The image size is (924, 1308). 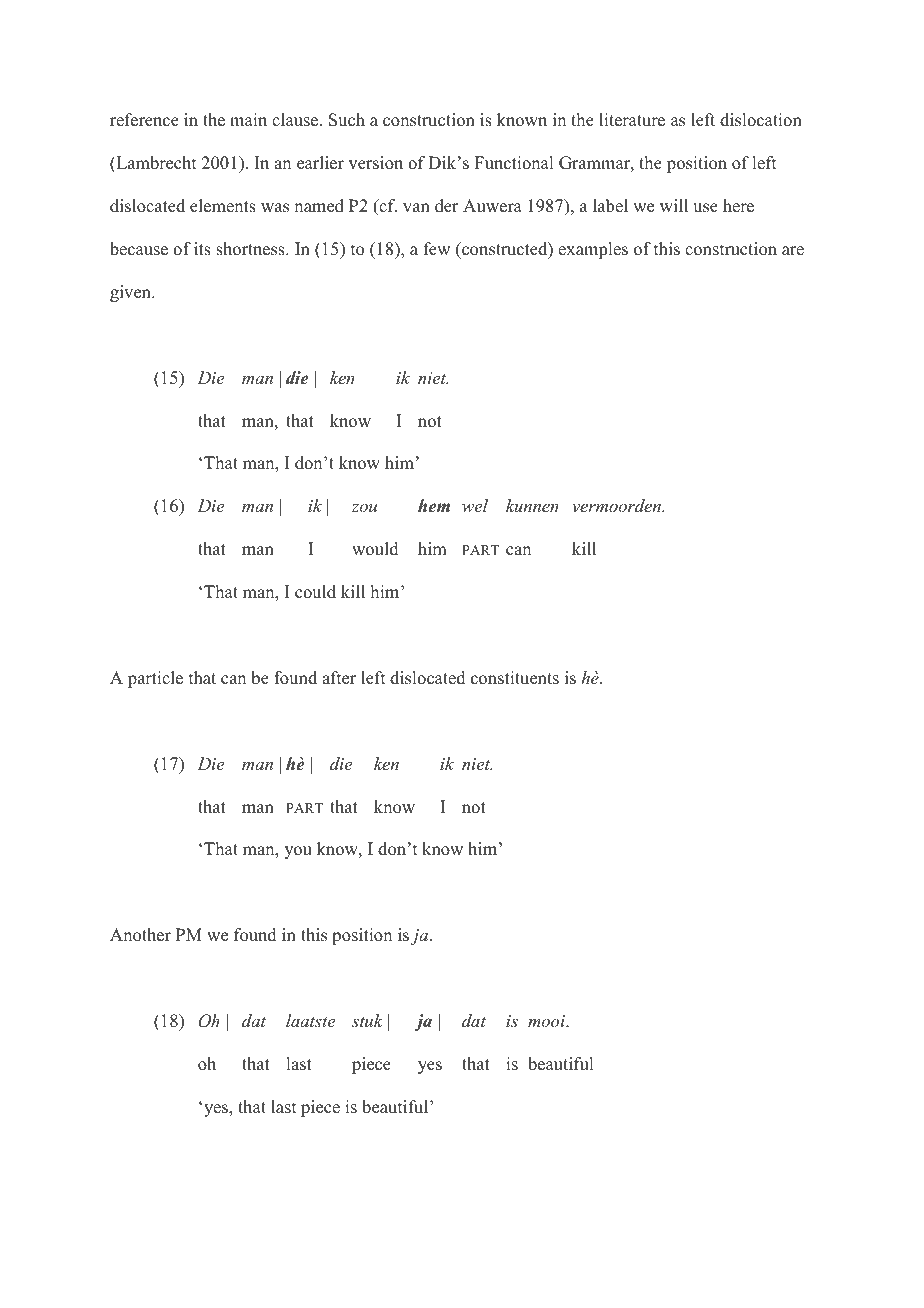 I want to click on kunnen, so click(x=532, y=505).
